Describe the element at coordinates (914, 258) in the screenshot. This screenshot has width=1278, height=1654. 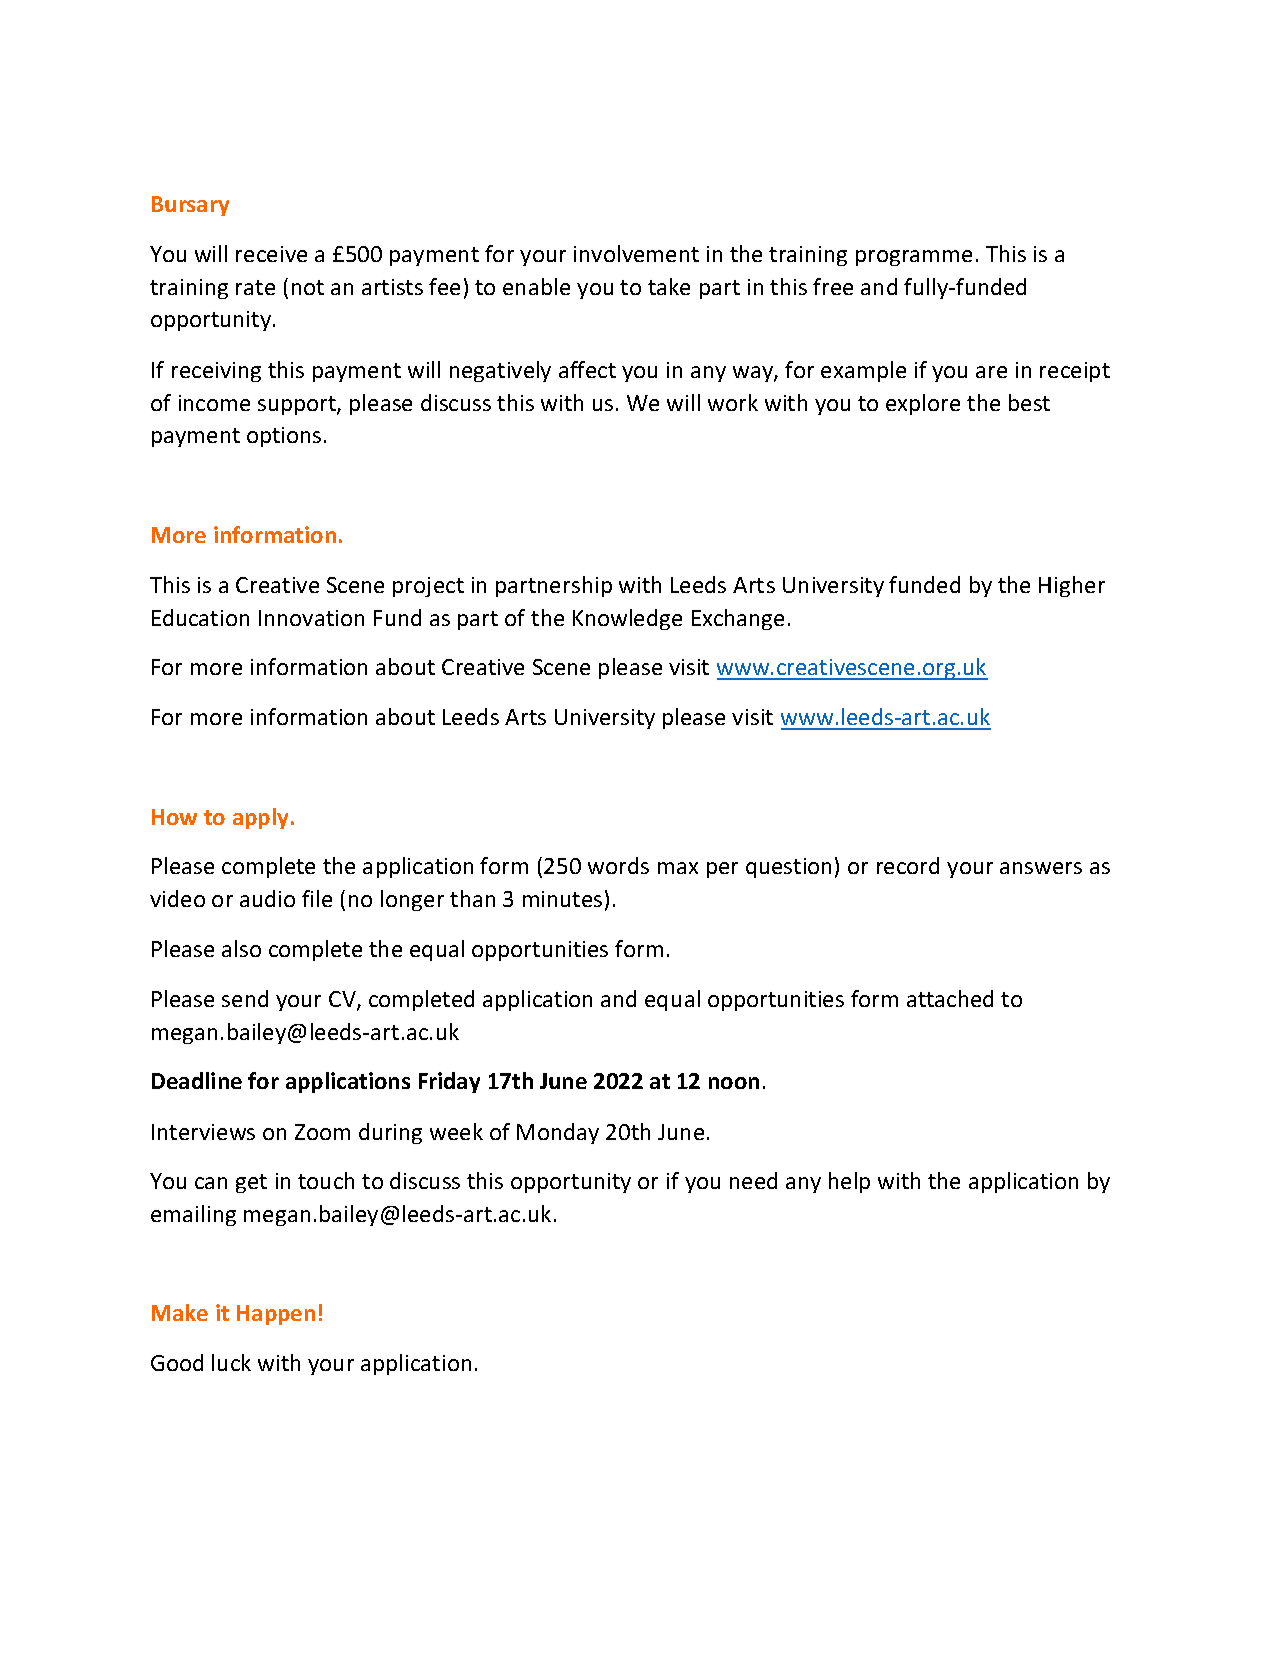
I see `programme` at that location.
